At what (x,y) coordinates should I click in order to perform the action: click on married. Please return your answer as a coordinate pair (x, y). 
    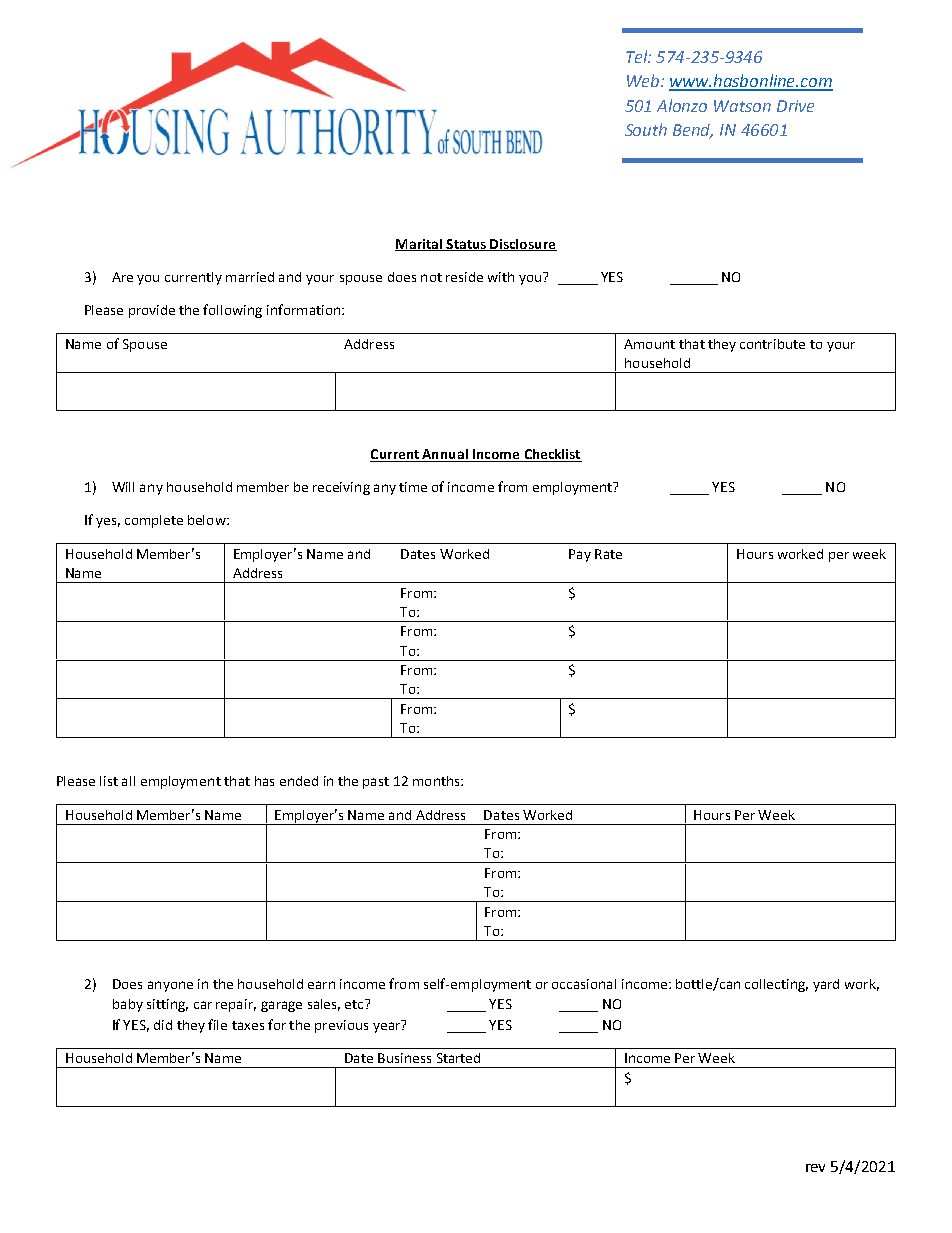
    Looking at the image, I should click on (250, 277).
